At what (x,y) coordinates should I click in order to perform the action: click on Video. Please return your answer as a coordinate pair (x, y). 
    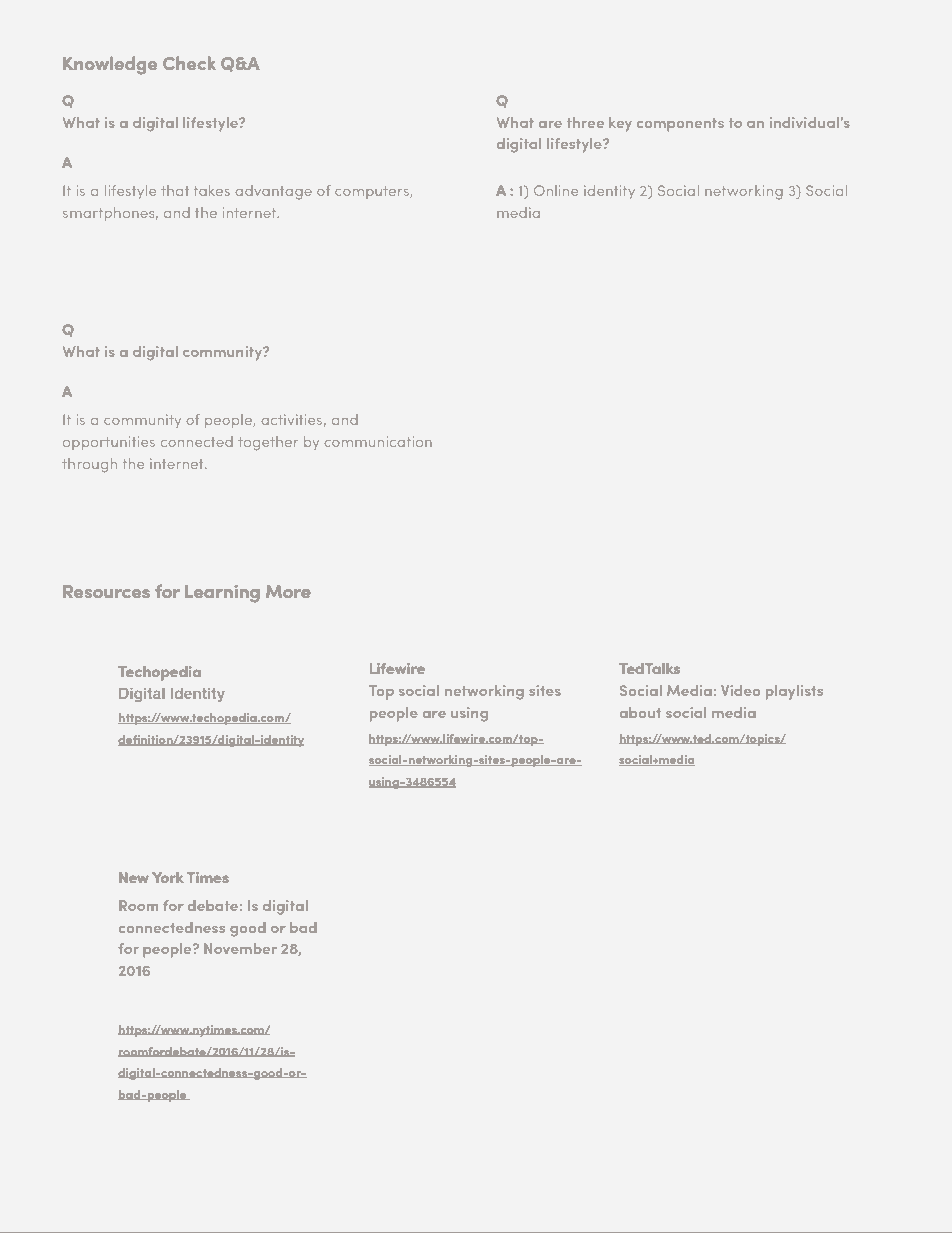
    Looking at the image, I should click on (740, 690).
